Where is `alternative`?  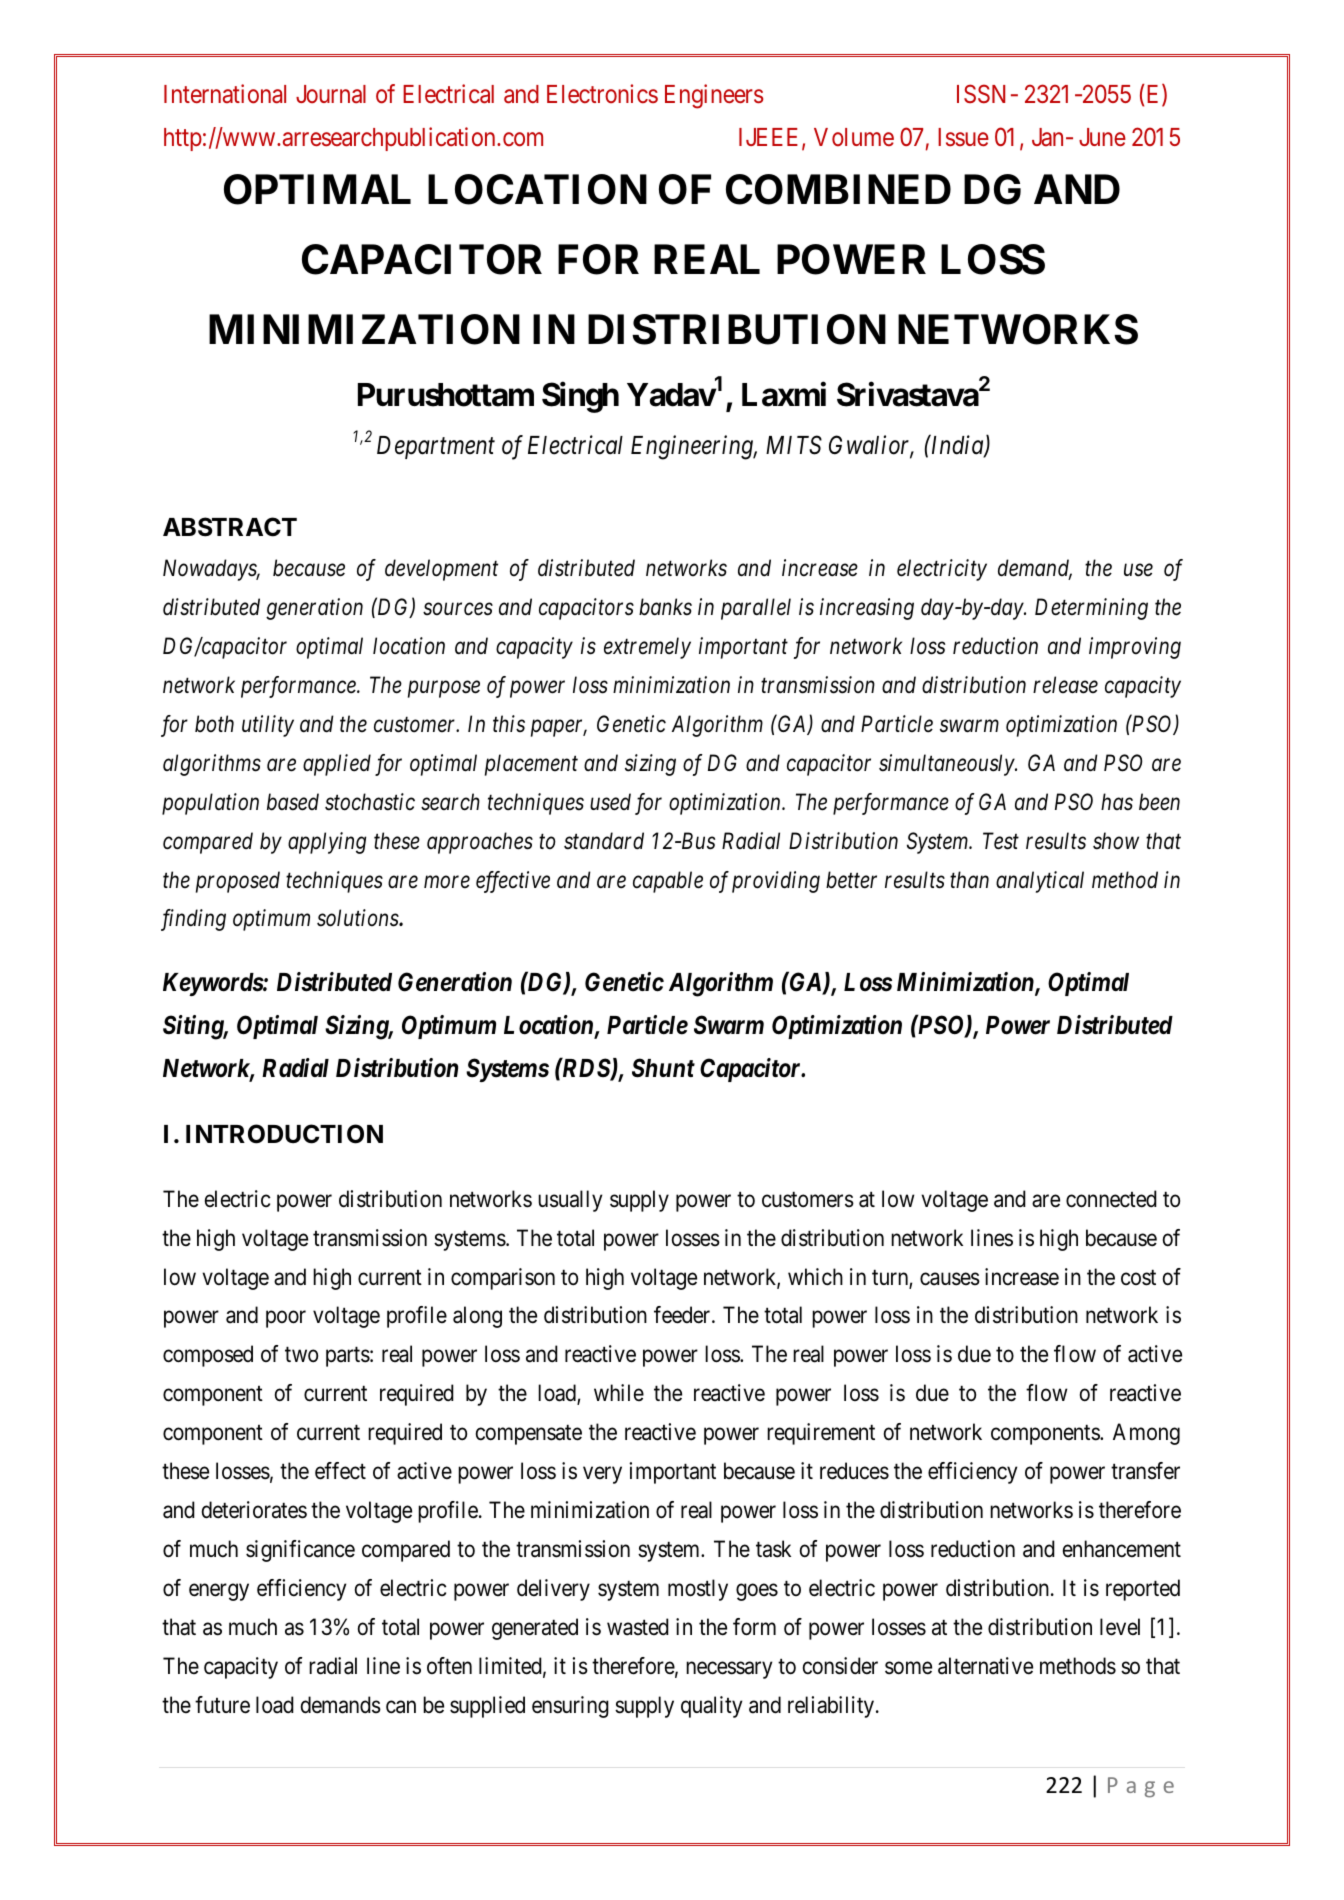
alternative is located at coordinates (985, 1666).
